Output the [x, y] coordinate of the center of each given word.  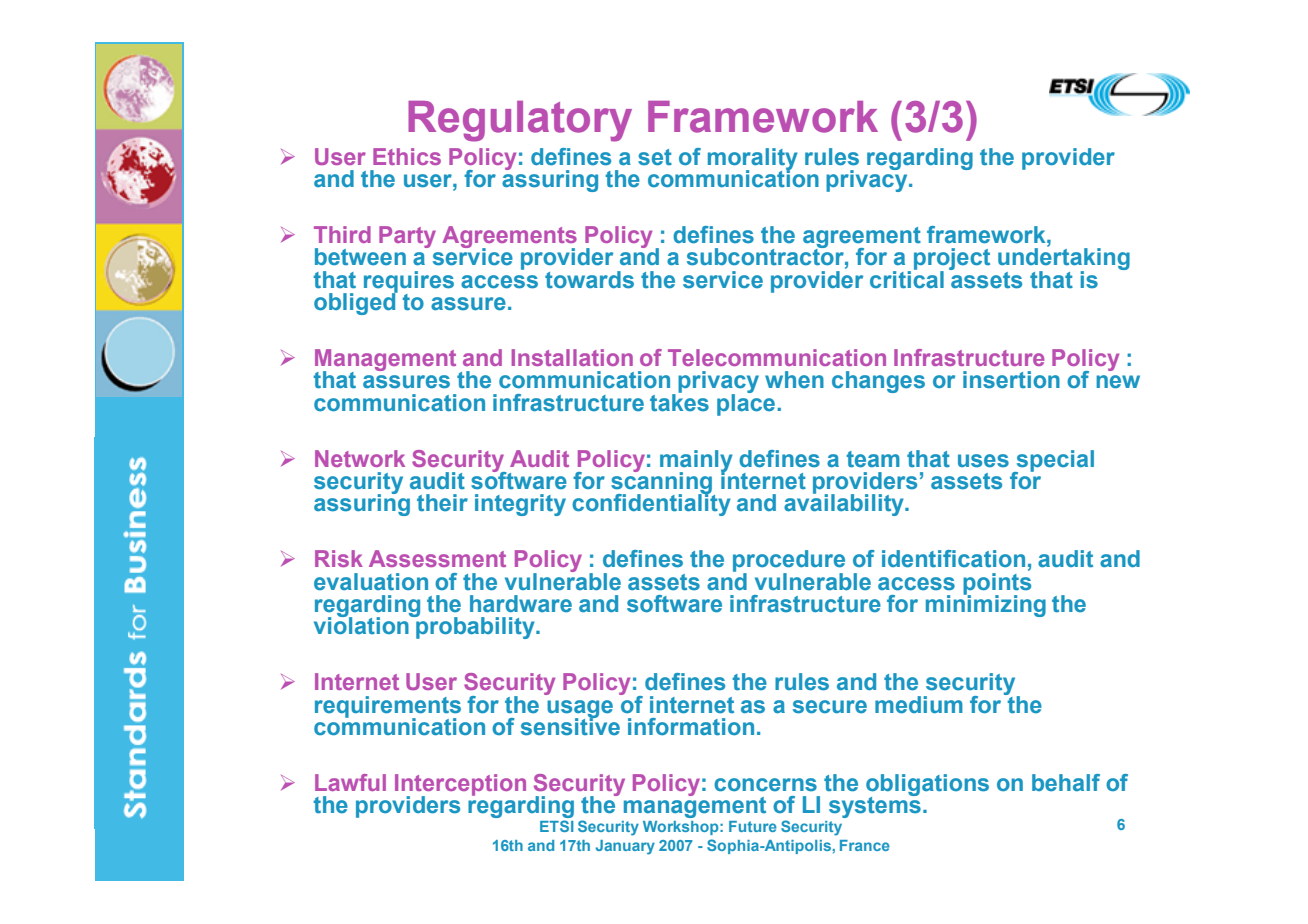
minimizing [986, 605]
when [794, 380]
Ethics [407, 156]
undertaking [1064, 259]
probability [475, 627]
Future [753, 826]
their [442, 503]
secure [830, 707]
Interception [460, 786]
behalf [1066, 783]
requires [409, 283]
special [1054, 462]
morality [753, 160]
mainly [696, 462]
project [952, 260]
